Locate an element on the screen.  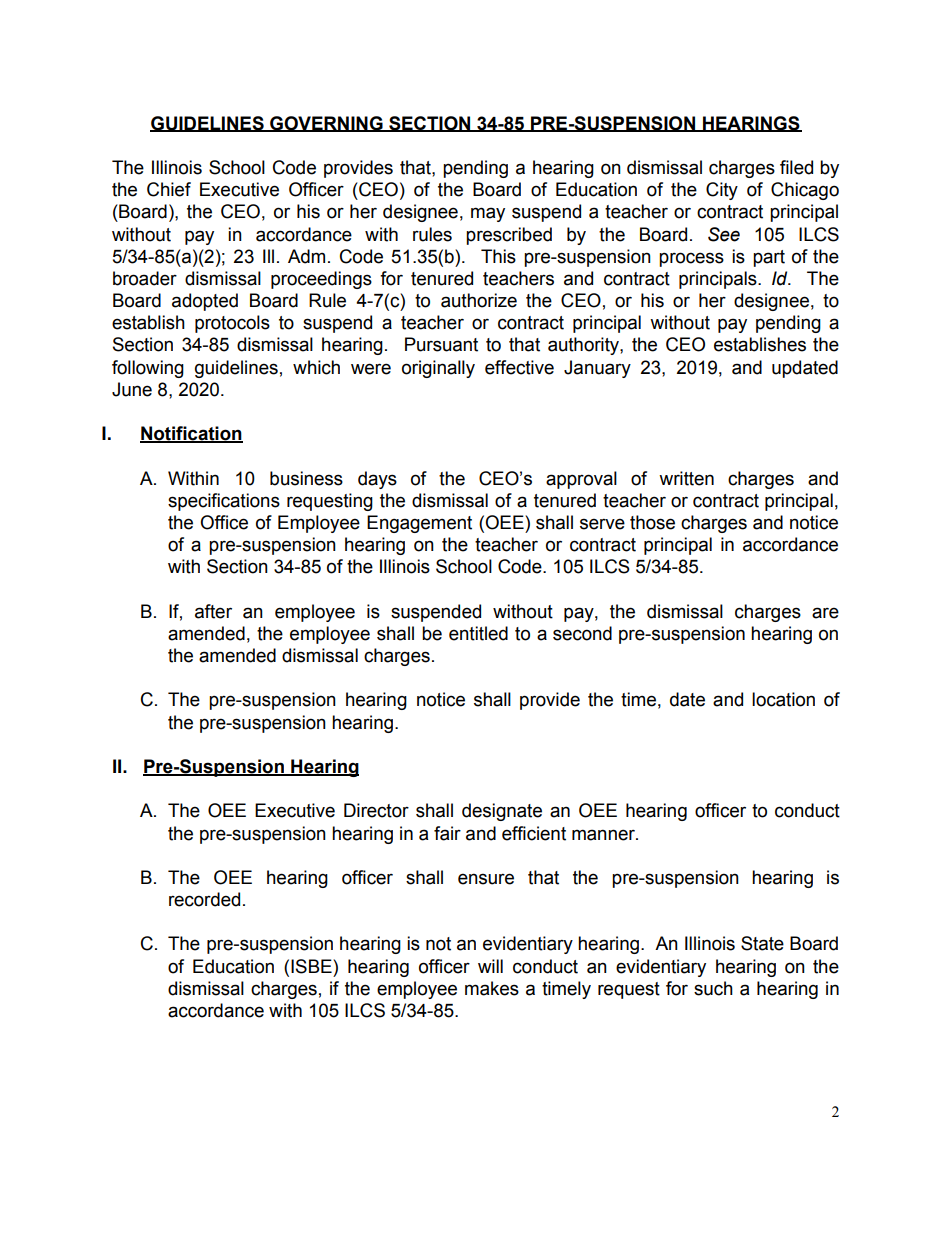
Chief is located at coordinates (169, 189).
